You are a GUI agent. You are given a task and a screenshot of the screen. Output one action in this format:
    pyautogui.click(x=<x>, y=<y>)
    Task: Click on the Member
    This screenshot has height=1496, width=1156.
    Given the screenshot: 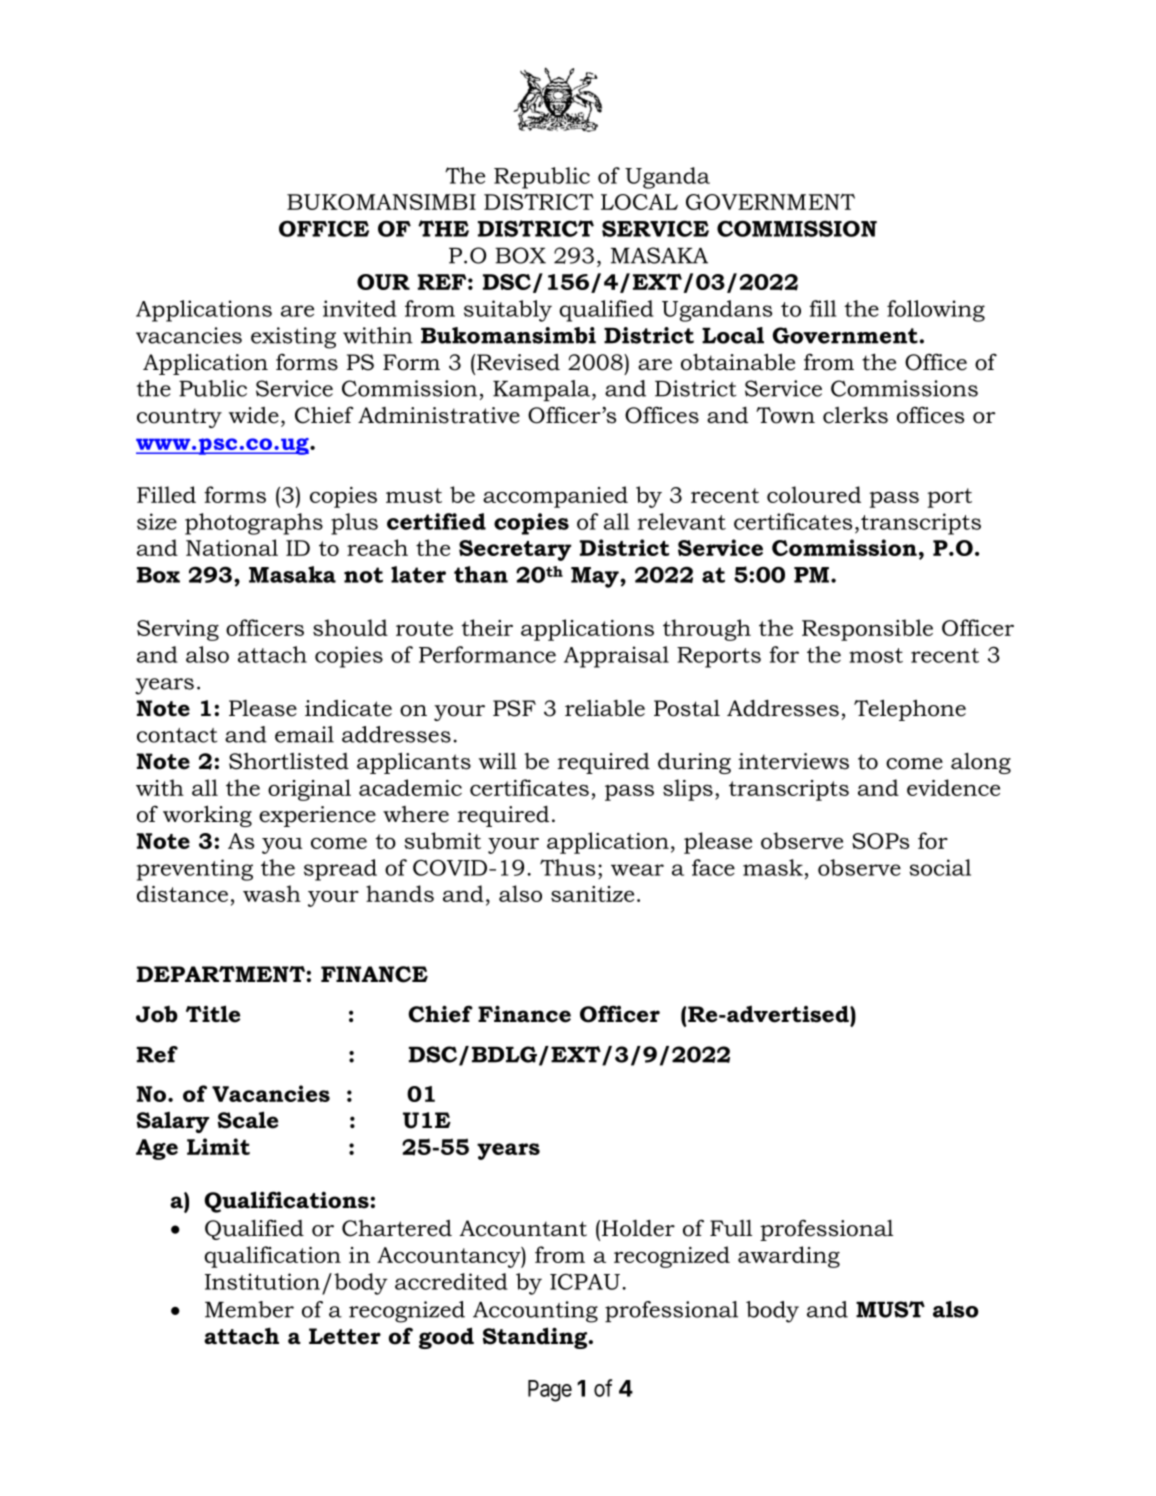 What is the action you would take?
    pyautogui.click(x=249, y=1309)
